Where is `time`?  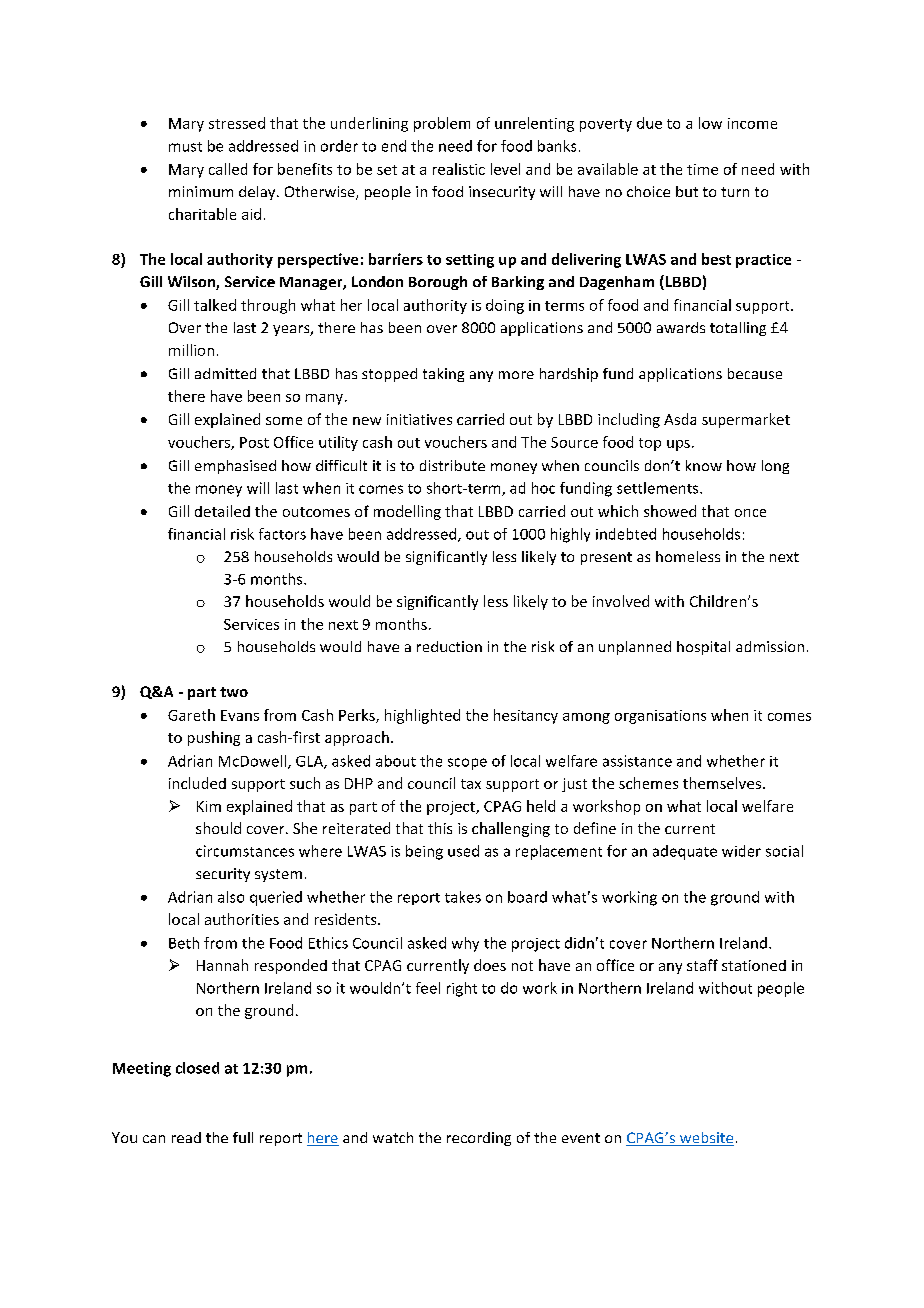
time is located at coordinates (702, 169).
